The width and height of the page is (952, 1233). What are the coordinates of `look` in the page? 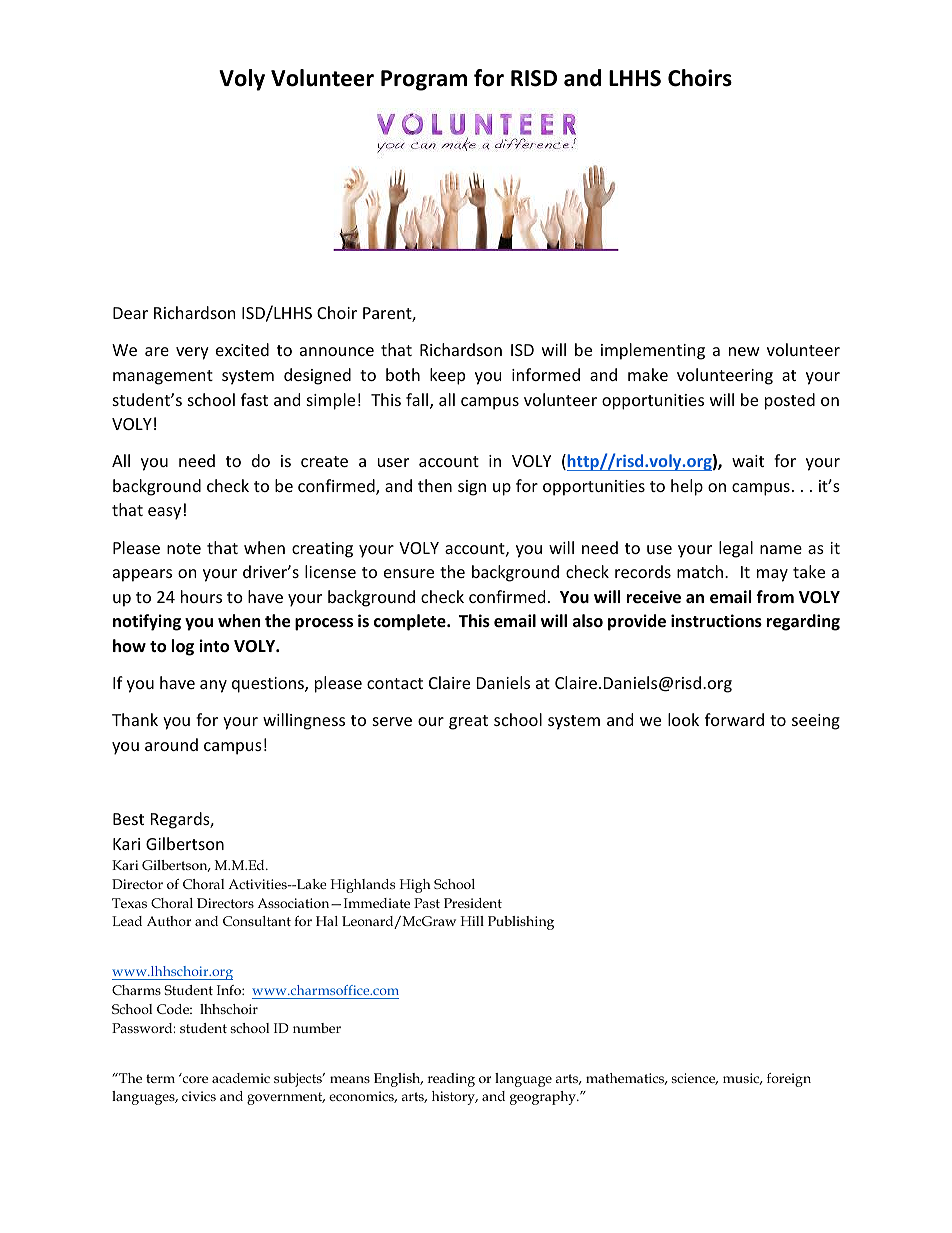 It's located at (683, 719).
